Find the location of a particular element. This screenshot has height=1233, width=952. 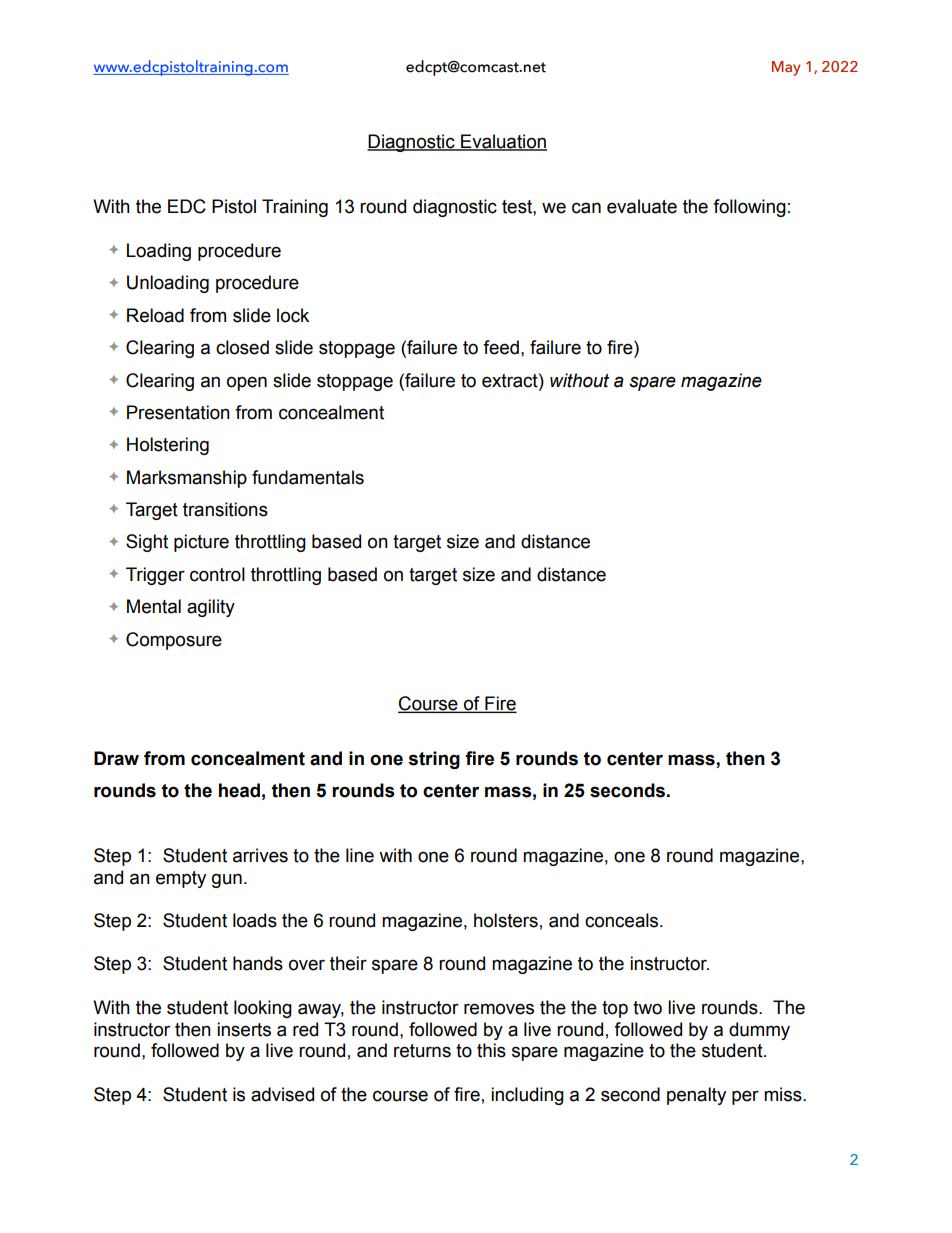

returns is located at coordinates (422, 1051).
